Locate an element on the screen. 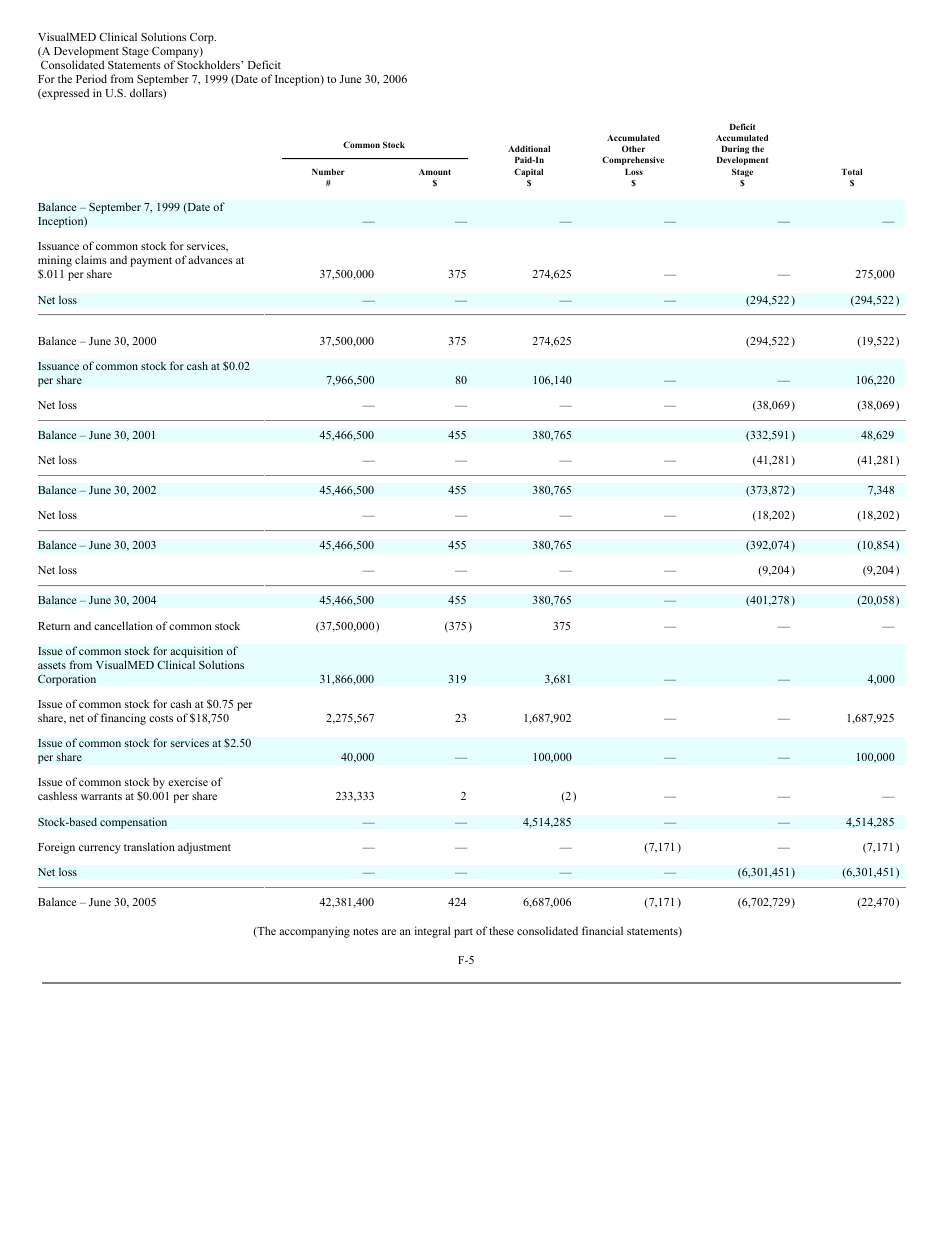  part is located at coordinates (463, 933).
